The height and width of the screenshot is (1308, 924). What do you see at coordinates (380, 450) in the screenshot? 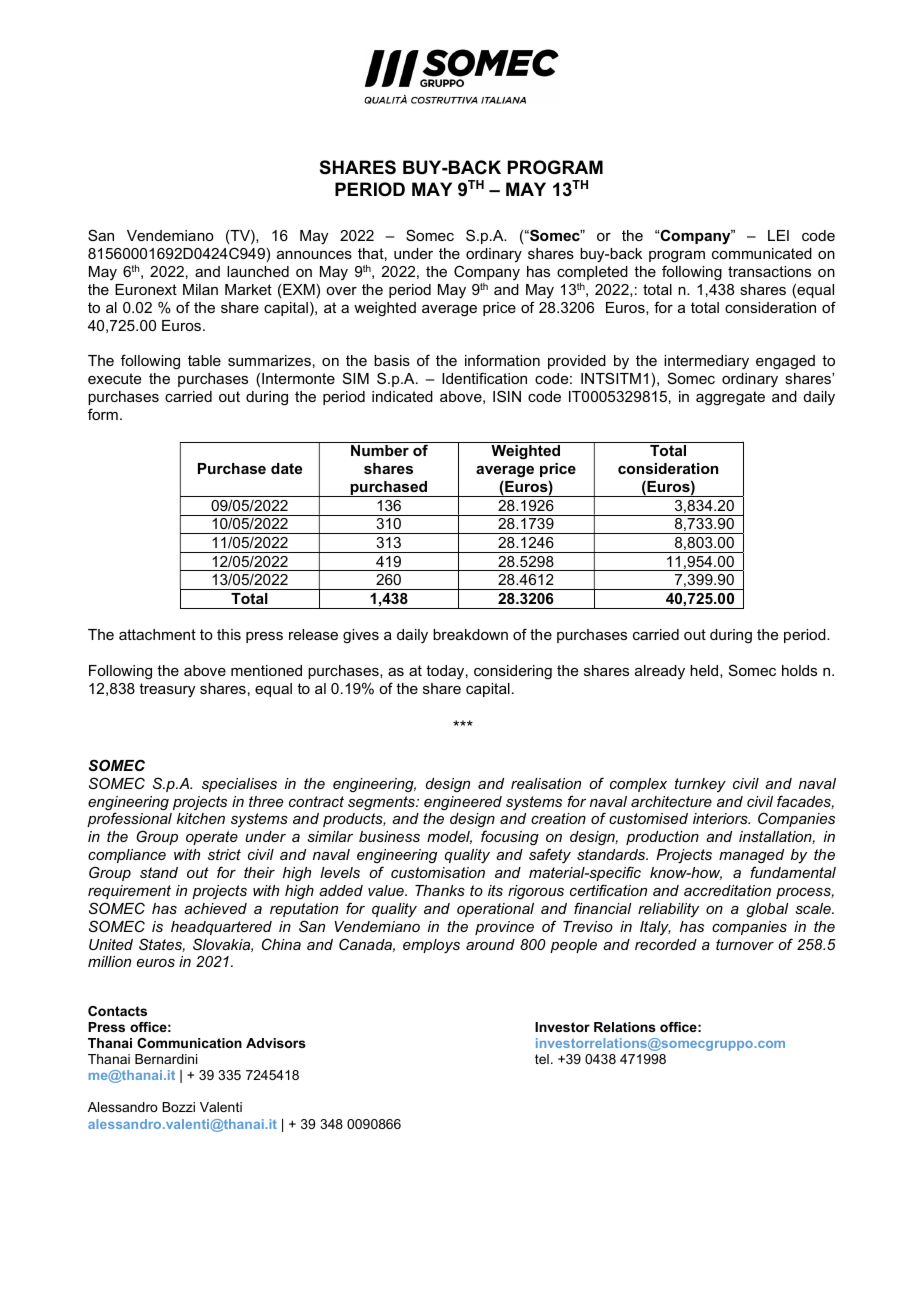
I see `Number` at bounding box center [380, 450].
